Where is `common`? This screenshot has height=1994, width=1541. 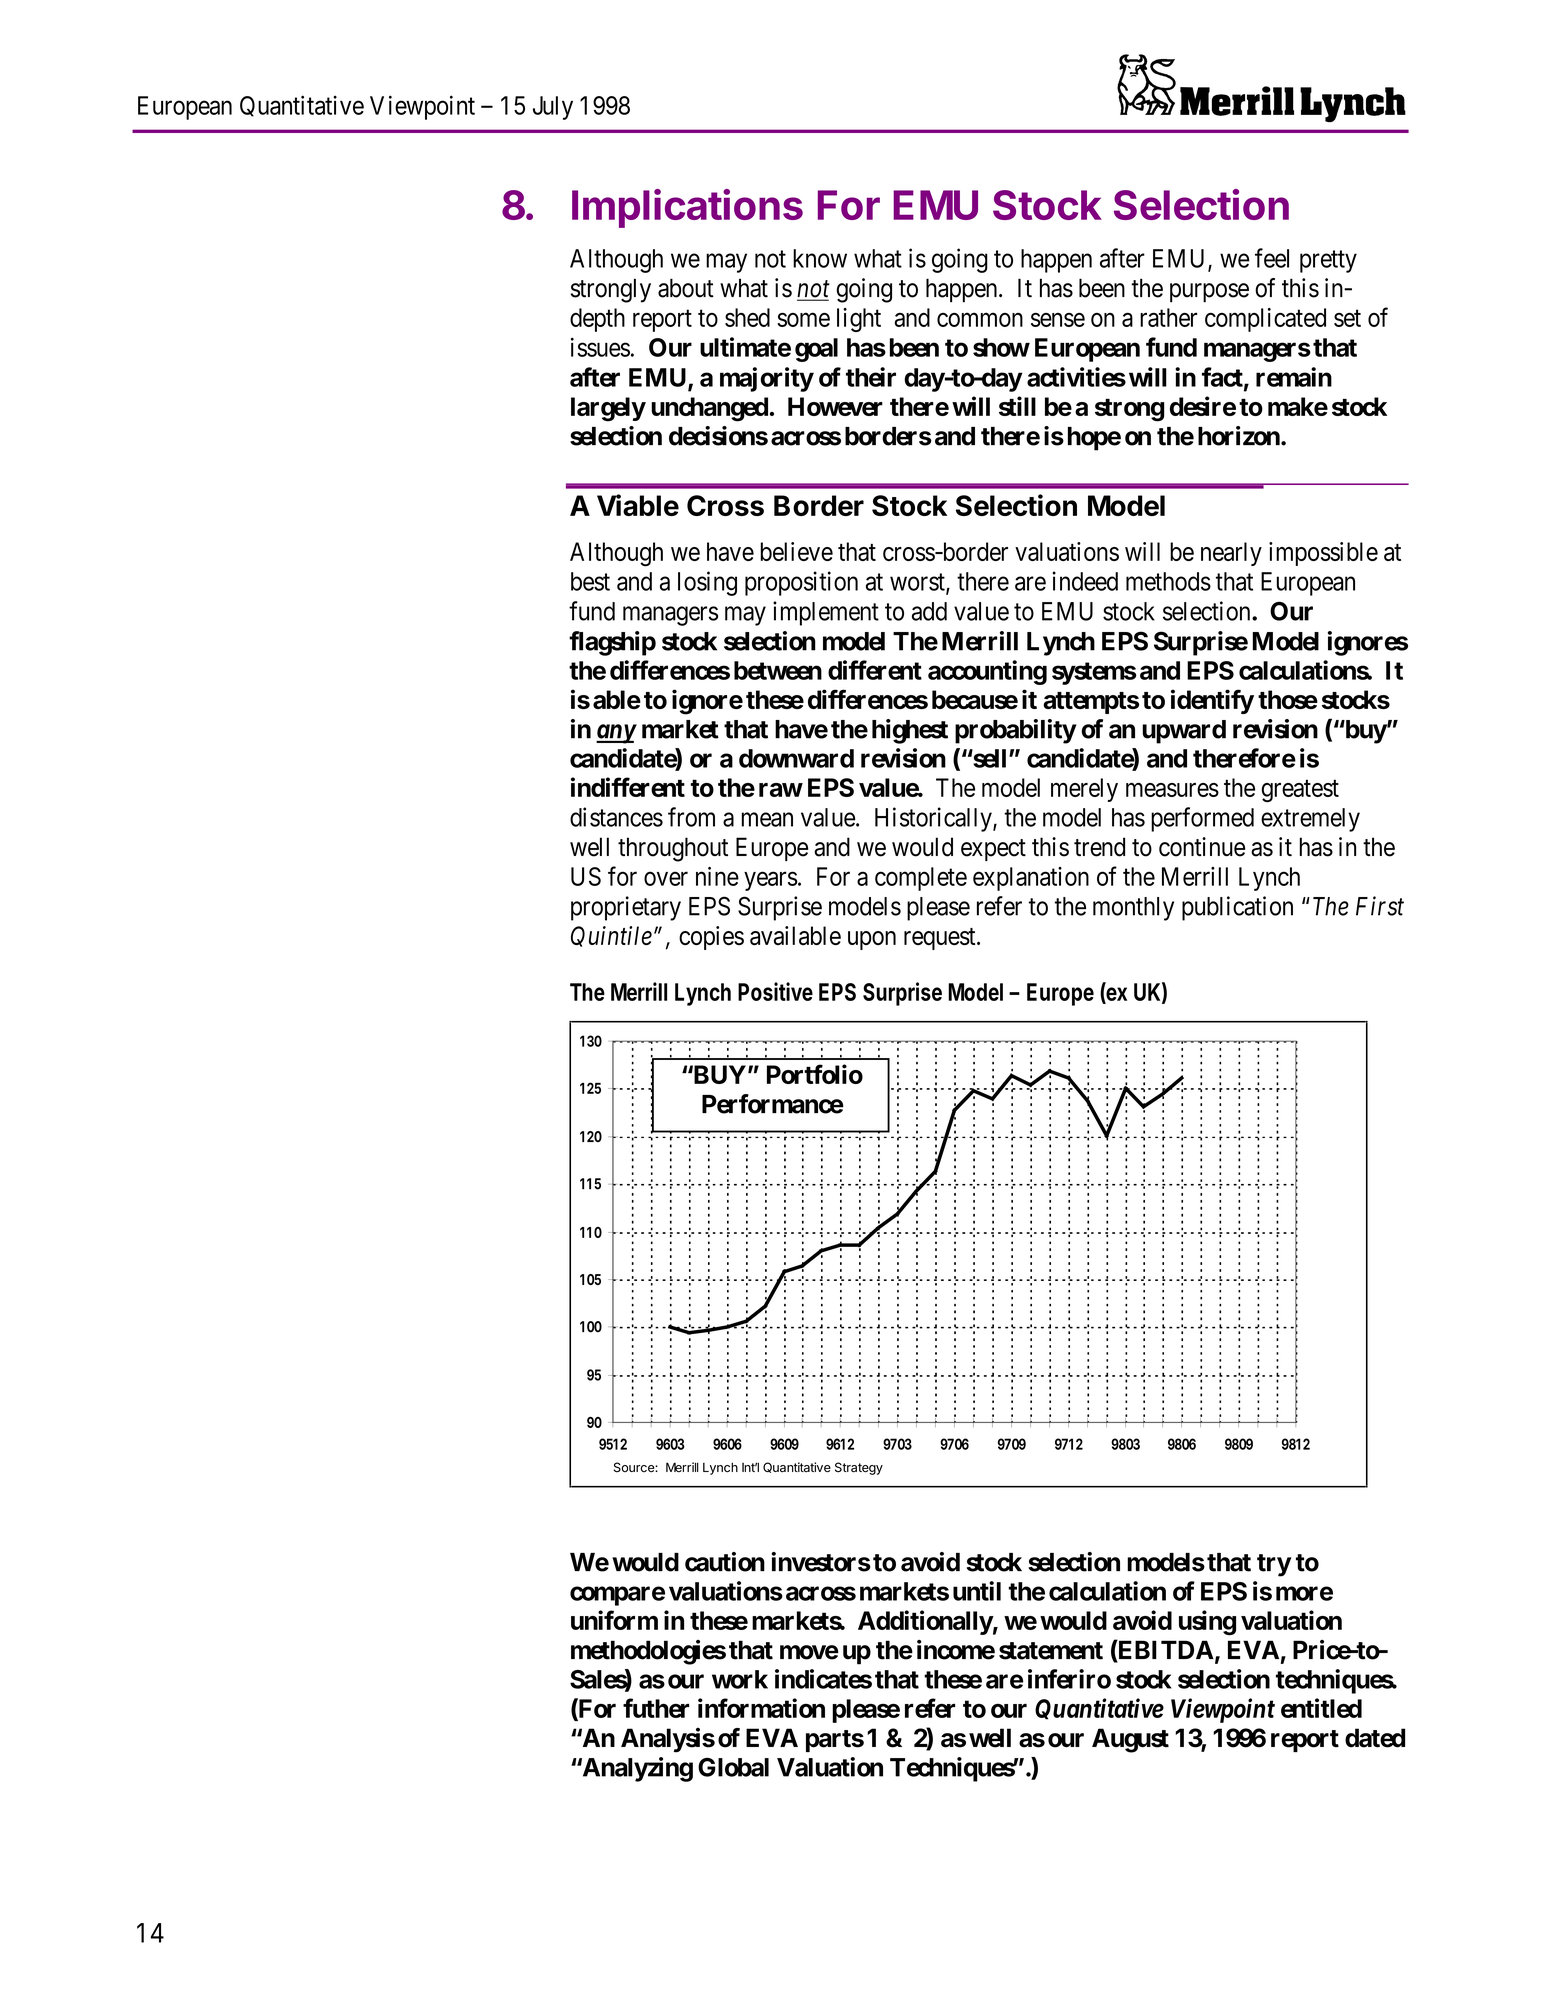 common is located at coordinates (980, 320).
